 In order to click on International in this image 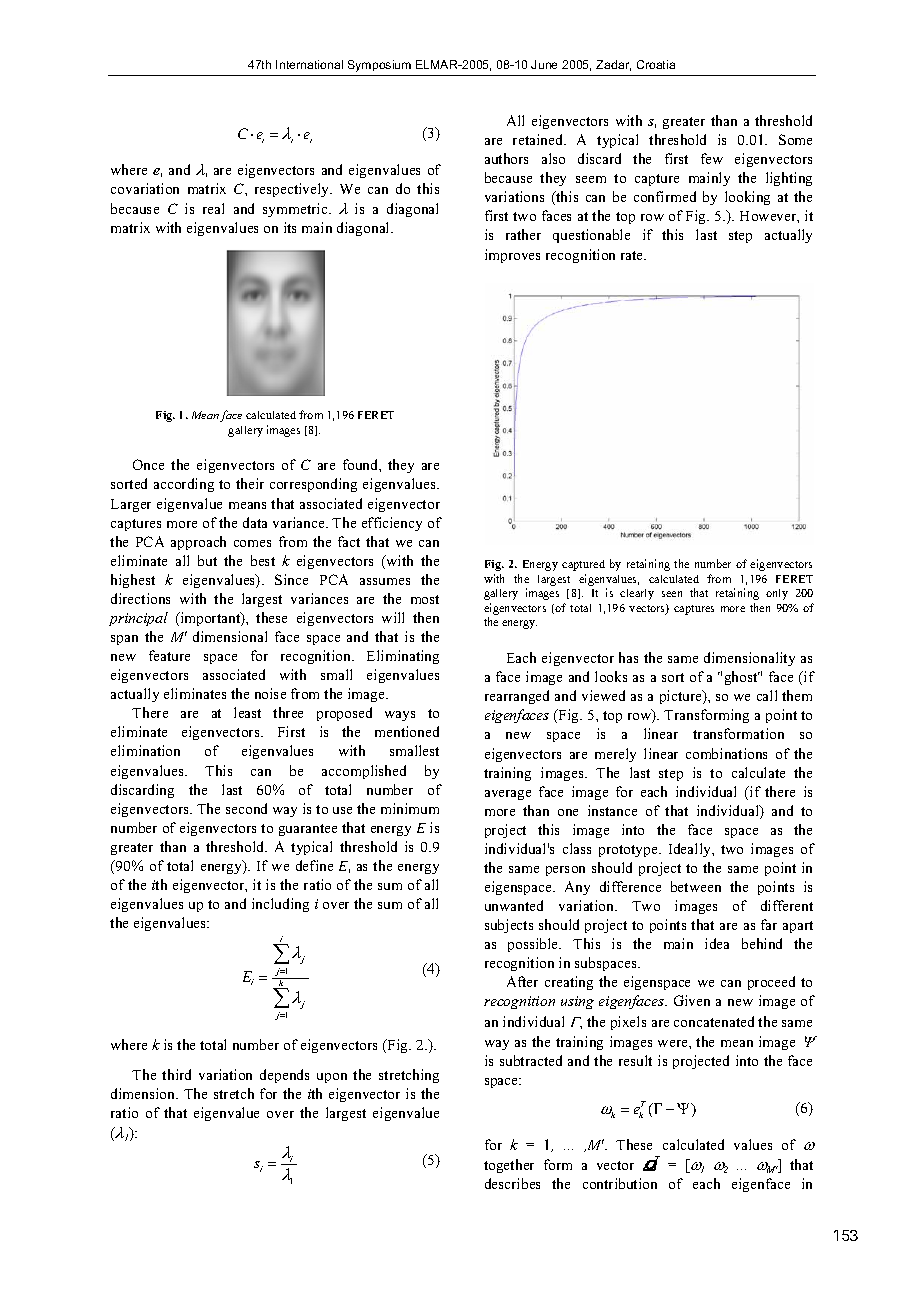, I will do `click(309, 64)`.
